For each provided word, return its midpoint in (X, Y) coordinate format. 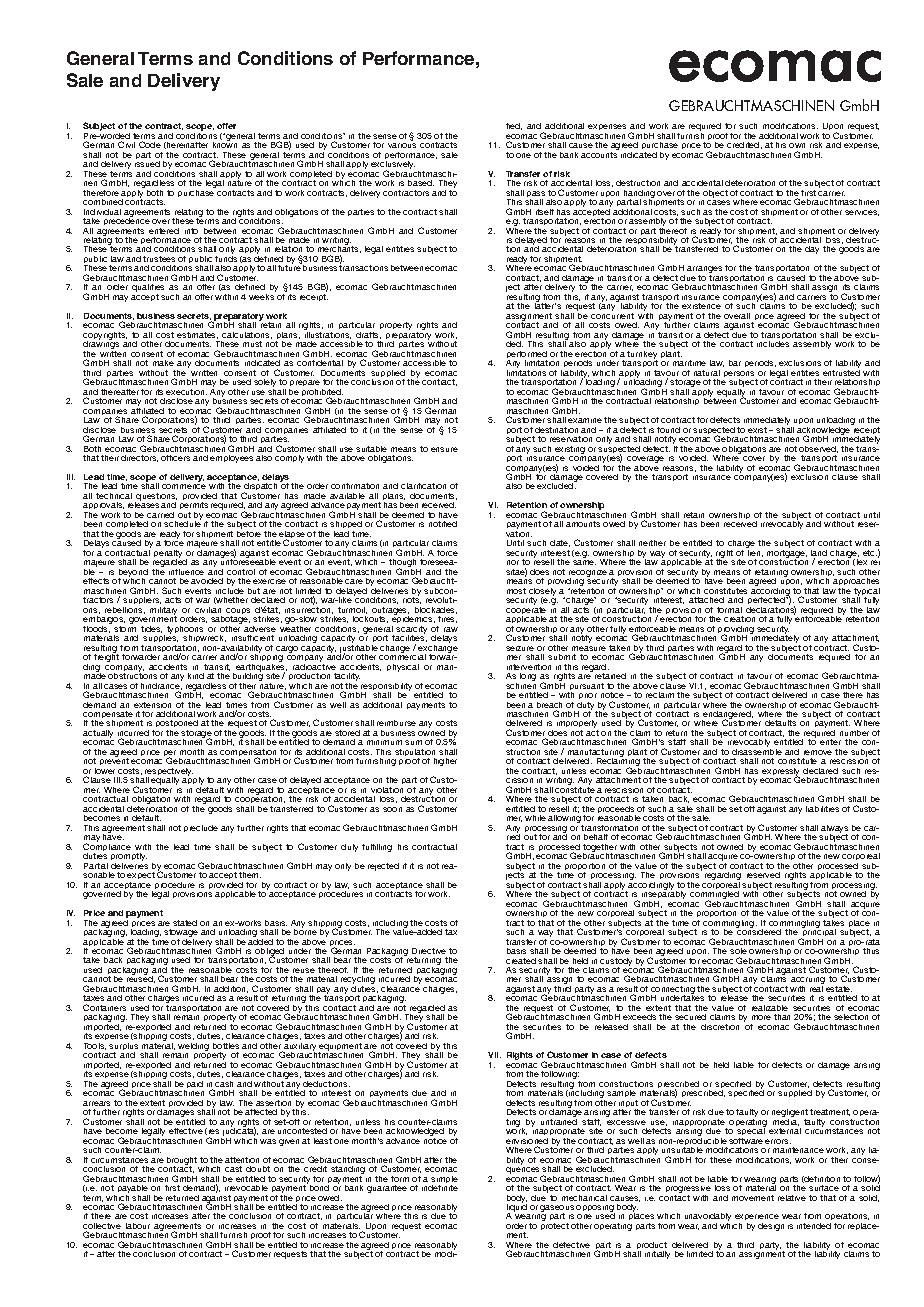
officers (175, 458)
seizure (520, 648)
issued (147, 164)
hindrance (161, 686)
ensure (444, 449)
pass (536, 195)
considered (758, 931)
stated (185, 923)
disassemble (757, 752)
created (521, 961)
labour (138, 1226)
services (862, 213)
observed (818, 449)
